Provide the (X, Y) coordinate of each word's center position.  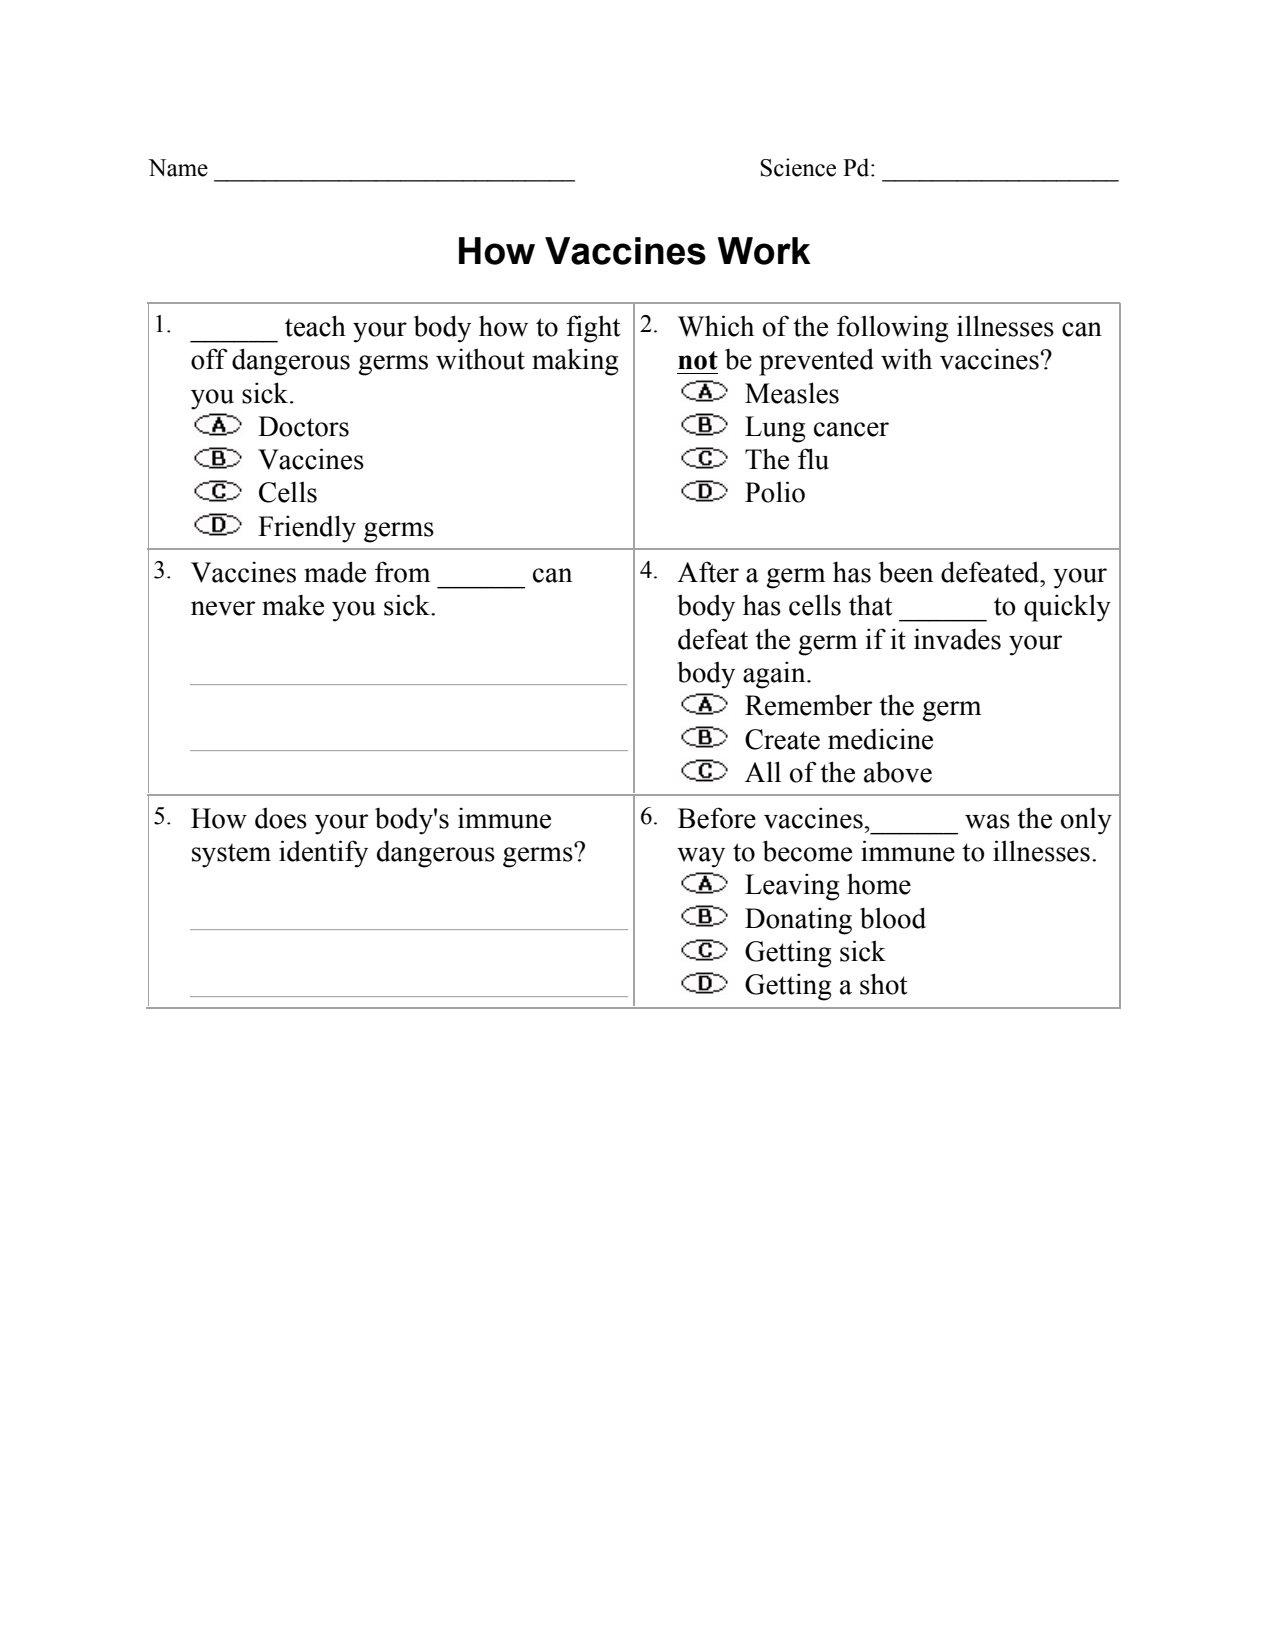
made (335, 572)
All (763, 771)
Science (798, 167)
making (575, 362)
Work (764, 251)
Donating (798, 921)
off (209, 359)
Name (178, 168)
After (708, 572)
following (892, 329)
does (281, 818)
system (231, 856)
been (906, 572)
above (898, 772)
